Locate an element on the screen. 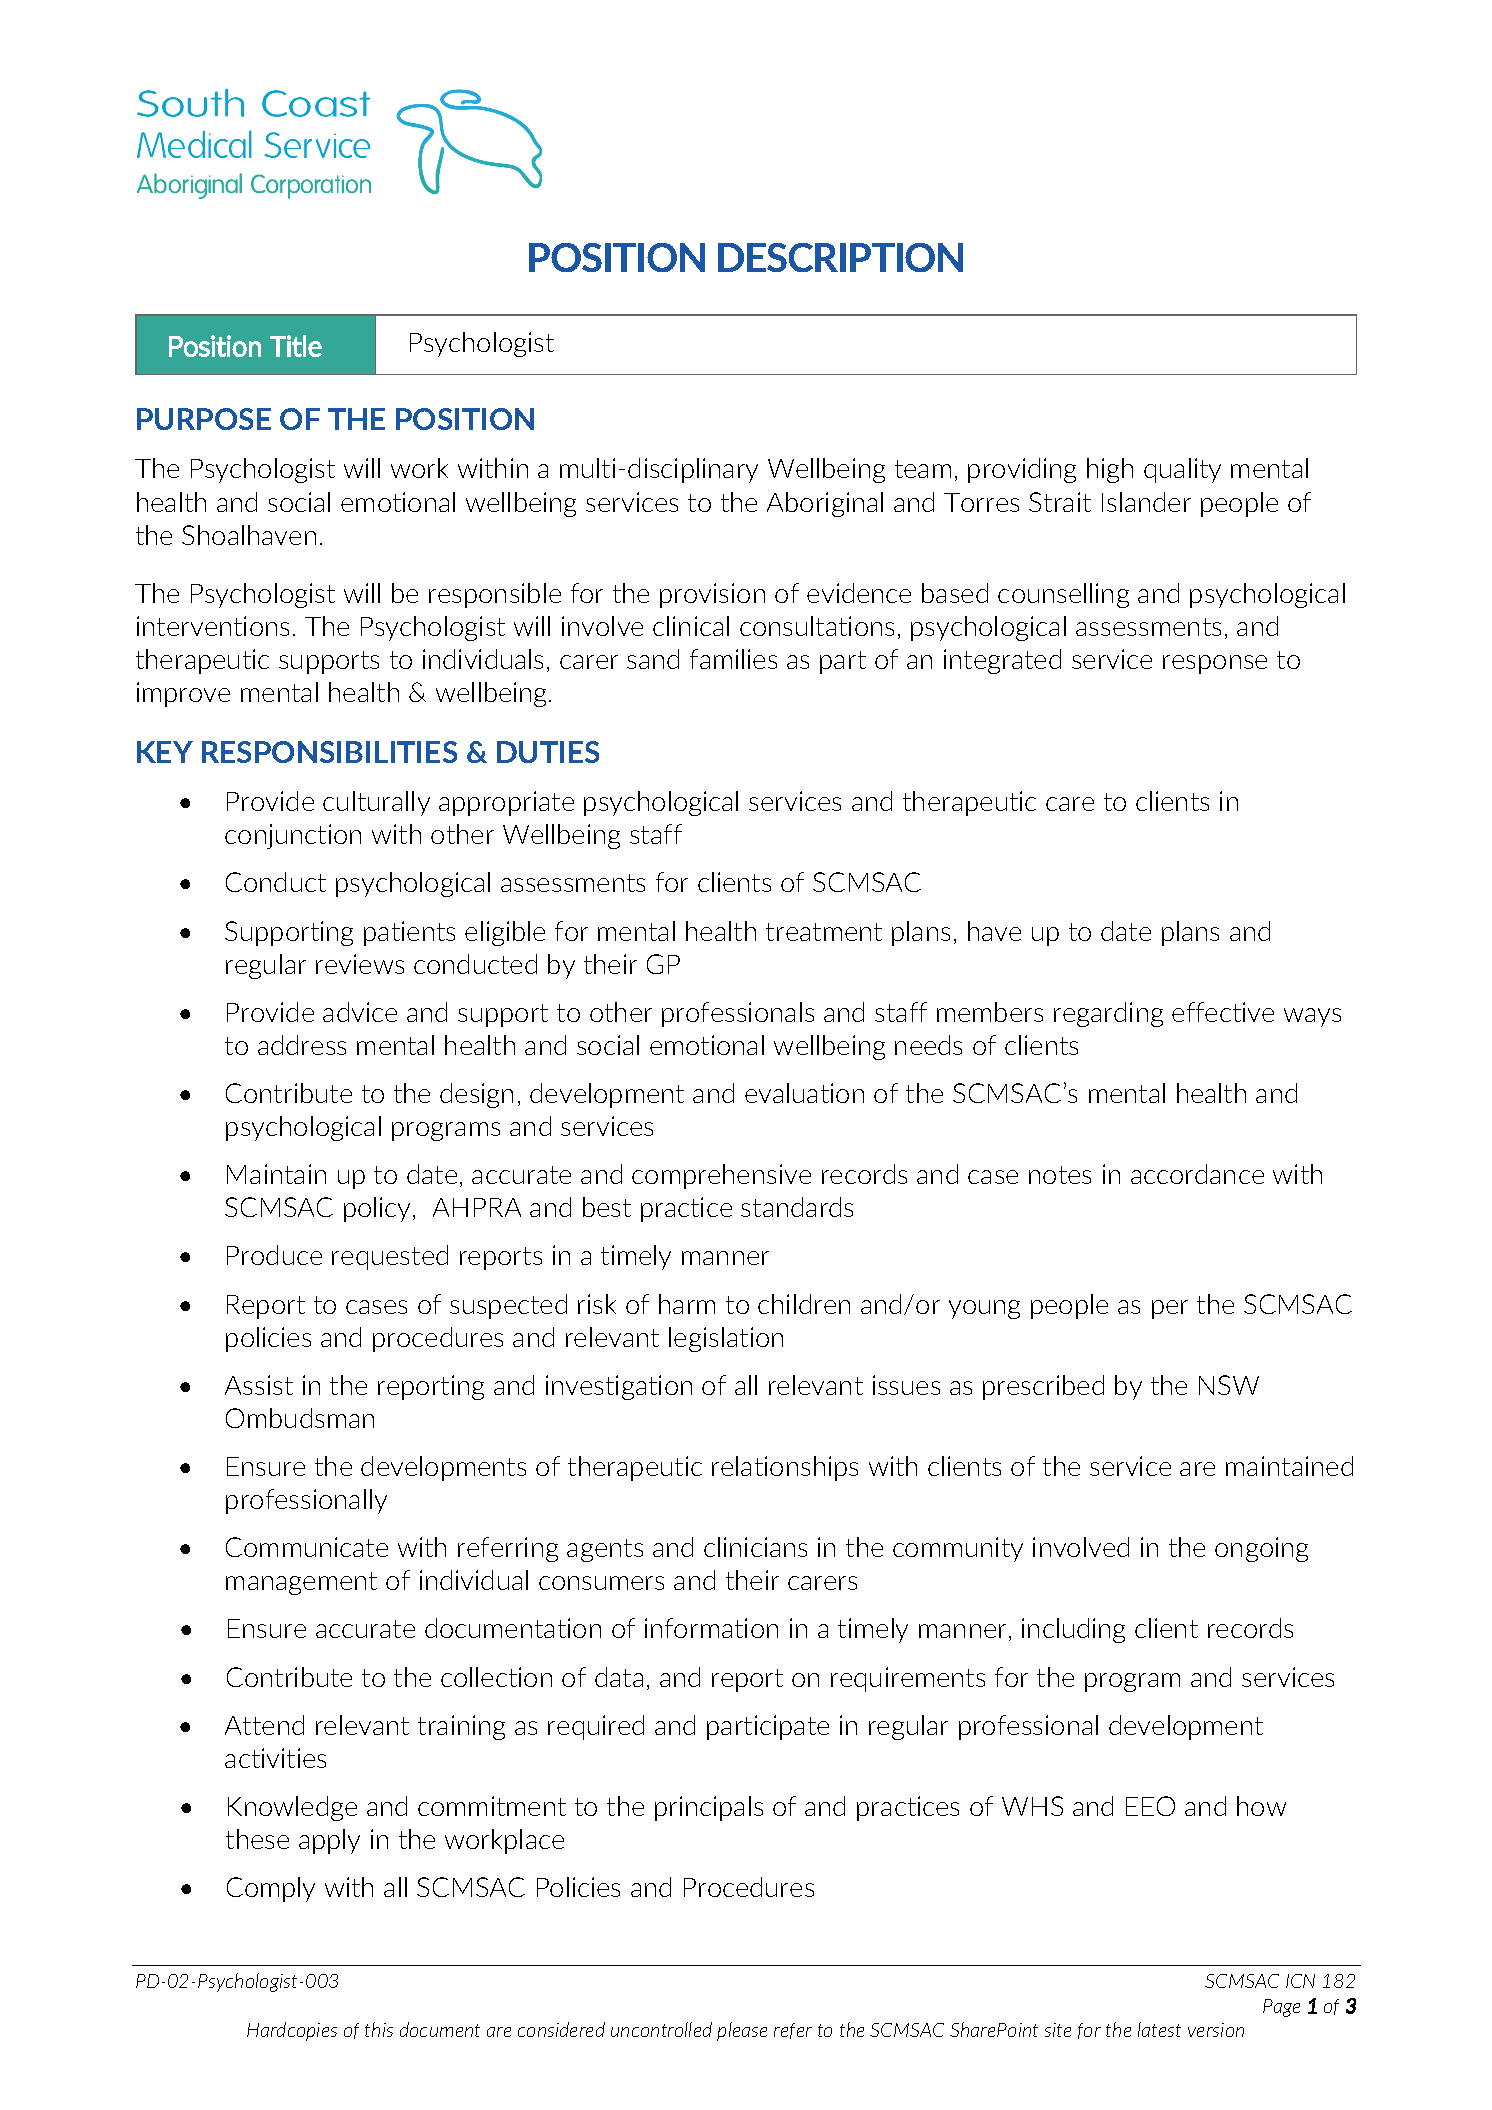 The height and width of the screenshot is (2110, 1492). please is located at coordinates (742, 2031).
